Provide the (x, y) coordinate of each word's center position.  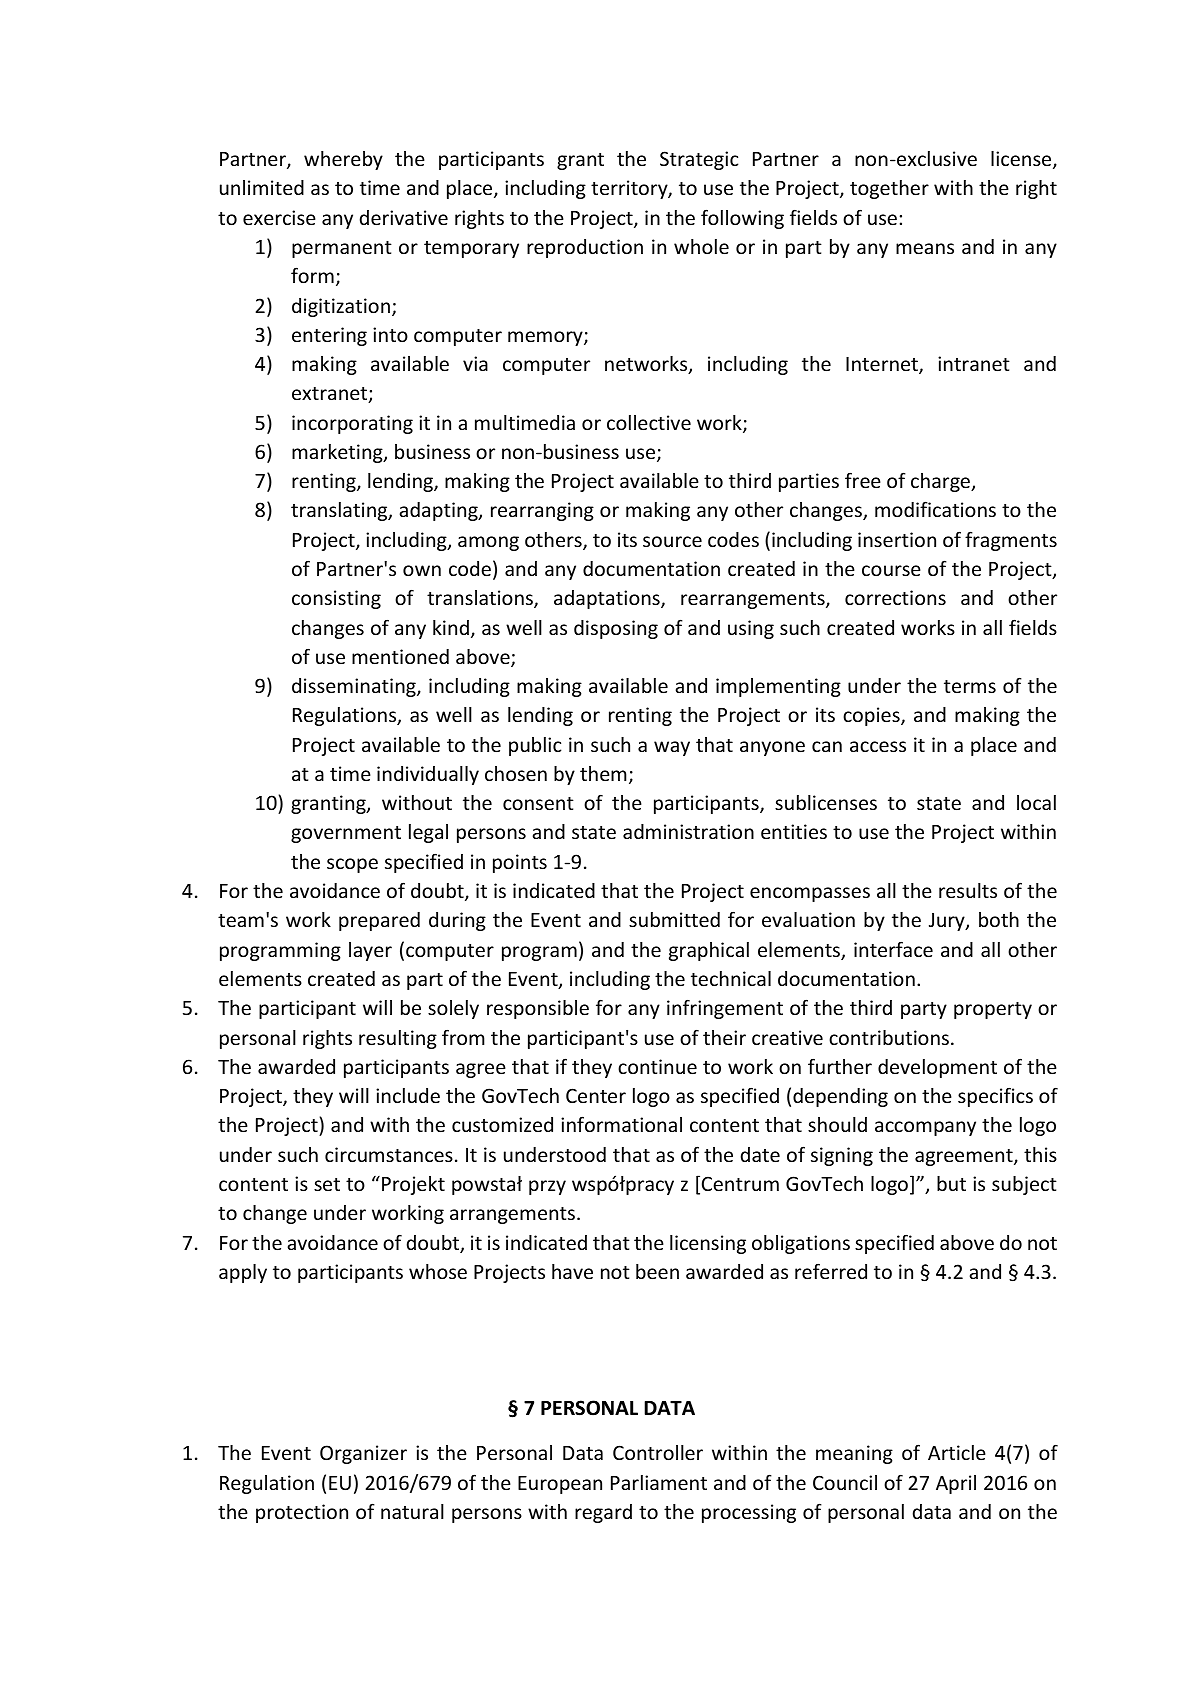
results (968, 890)
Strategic (699, 160)
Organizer (363, 1454)
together (889, 189)
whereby (343, 160)
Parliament (659, 1482)
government (346, 834)
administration (688, 831)
